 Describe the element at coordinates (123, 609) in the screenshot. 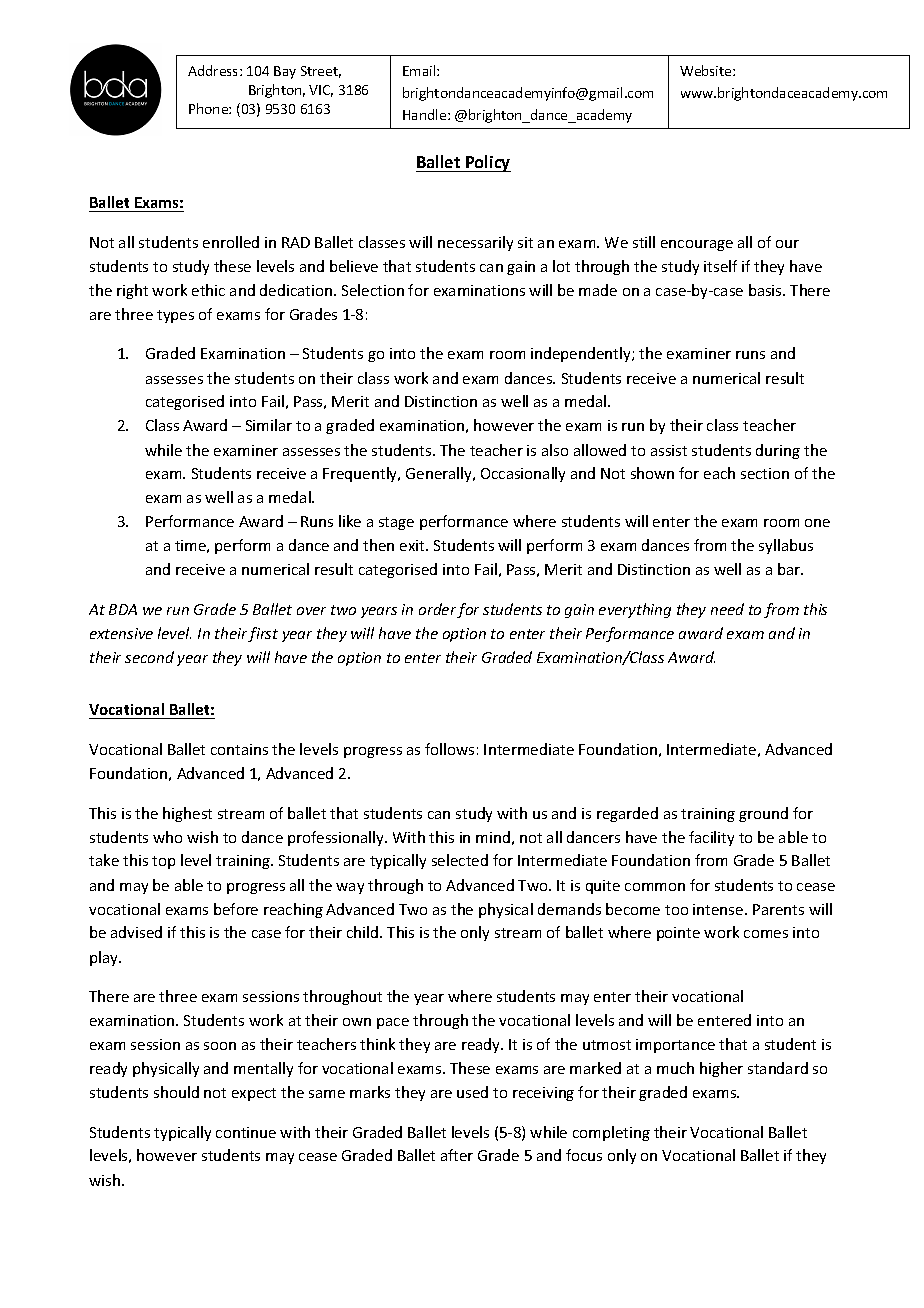

I see `BDA` at that location.
